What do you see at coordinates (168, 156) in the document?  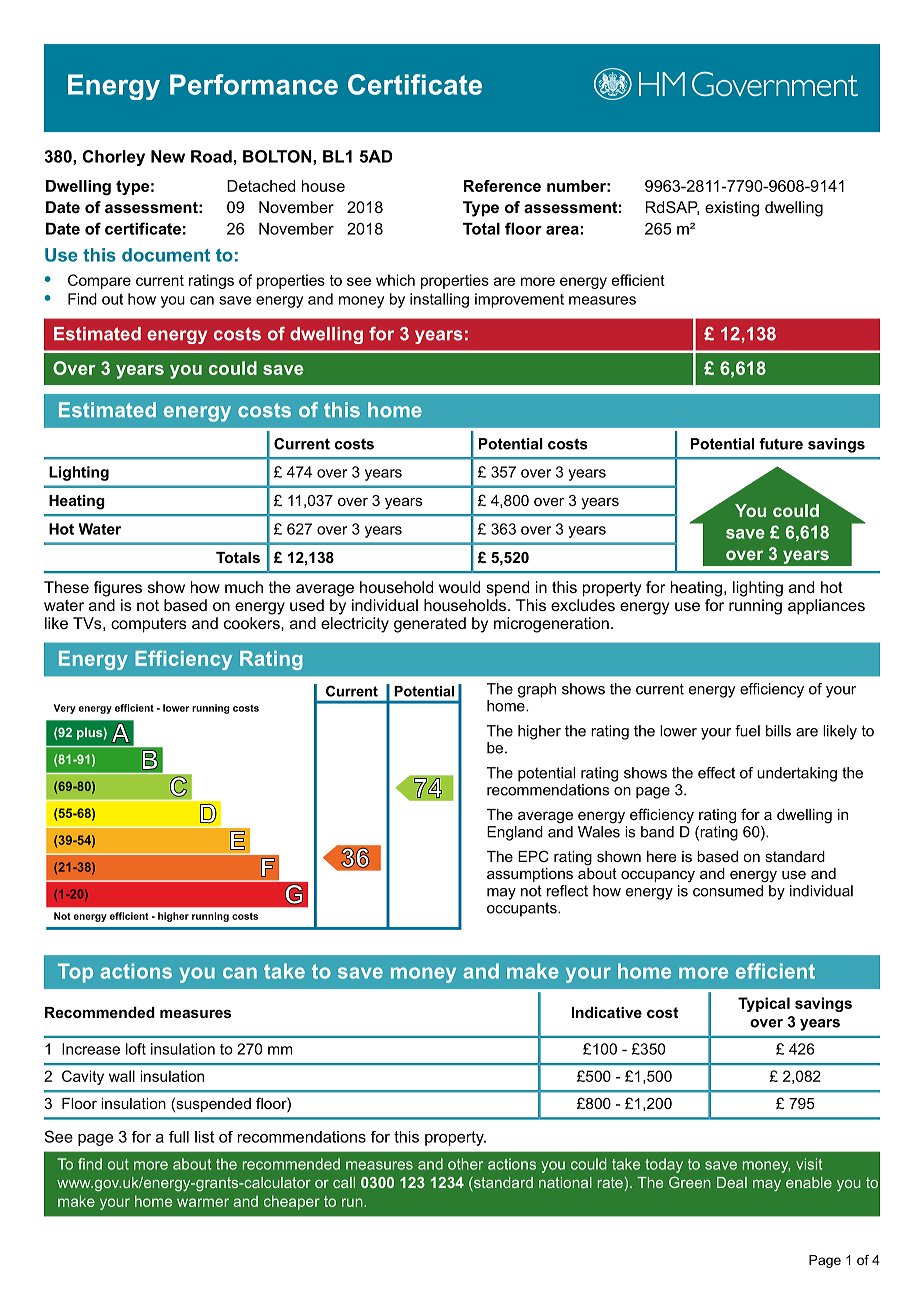 I see `New` at bounding box center [168, 156].
